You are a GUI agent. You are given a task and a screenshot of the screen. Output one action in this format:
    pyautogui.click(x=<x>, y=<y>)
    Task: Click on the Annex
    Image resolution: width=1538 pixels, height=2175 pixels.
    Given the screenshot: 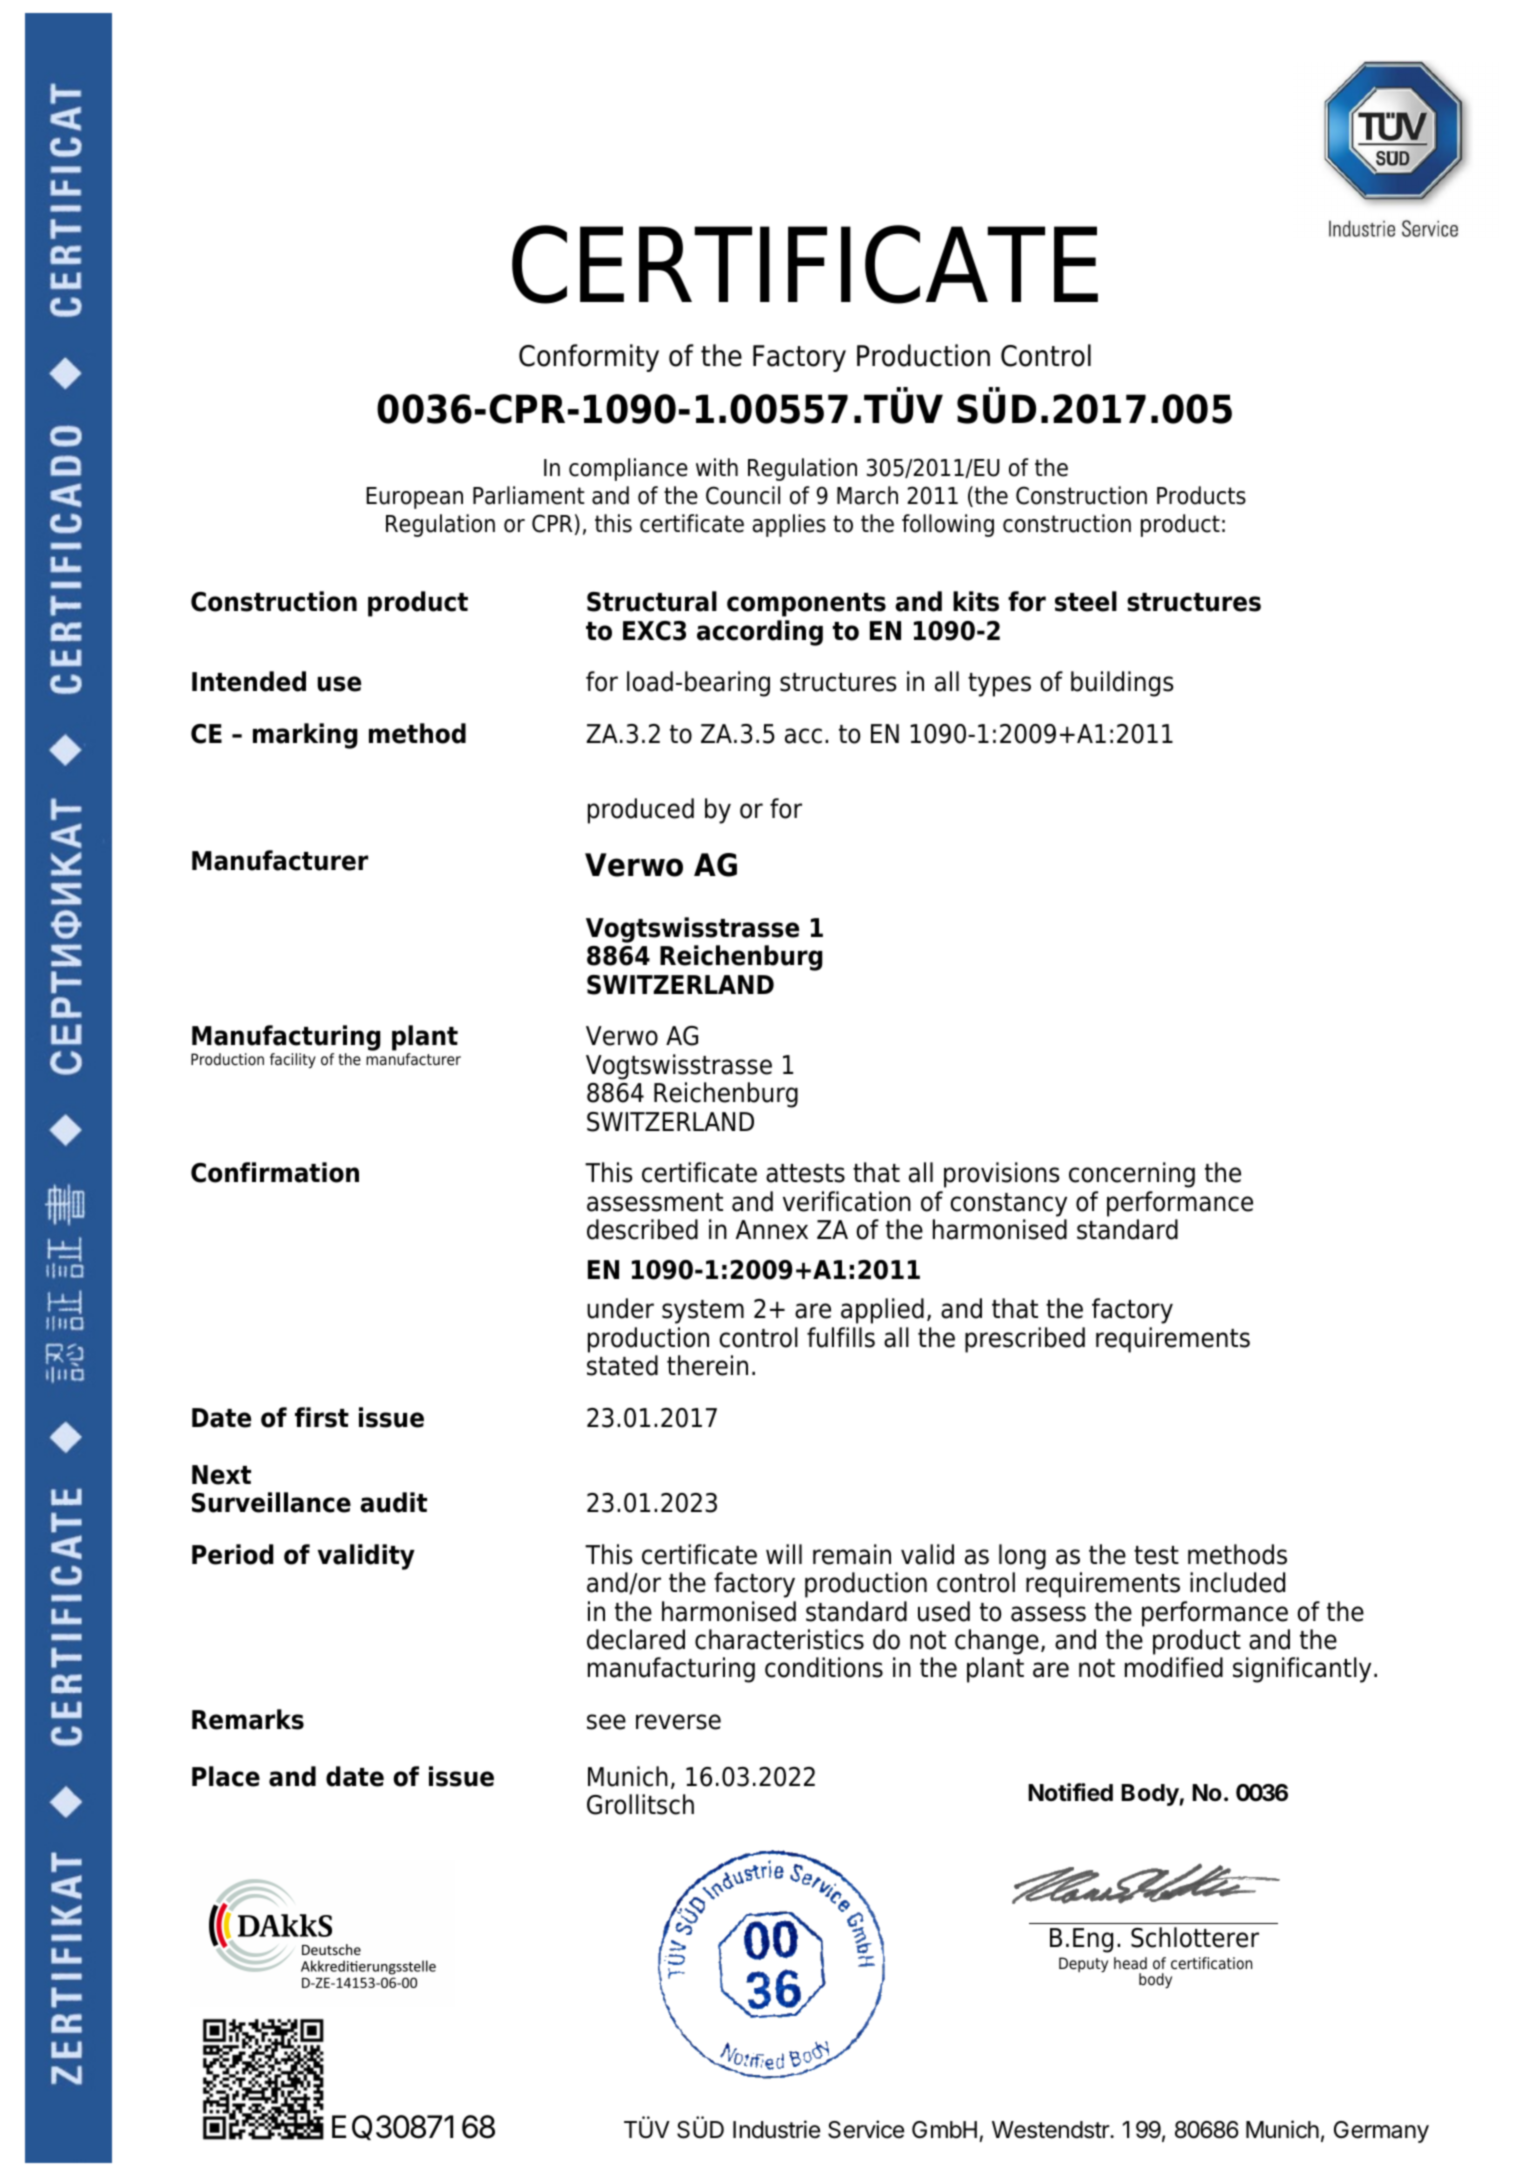 What is the action you would take?
    pyautogui.click(x=772, y=1230)
